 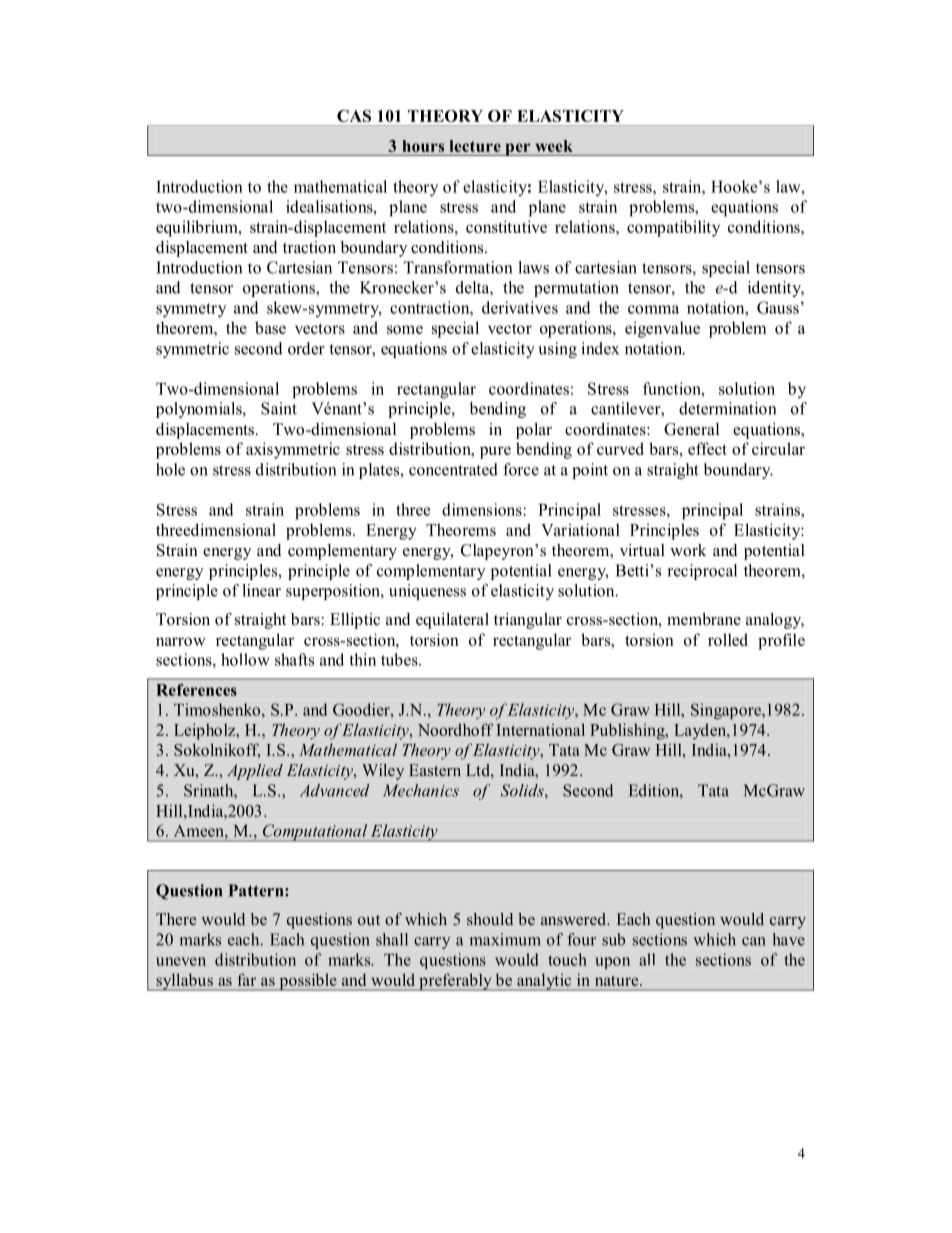 I want to click on derivatives, so click(x=520, y=307).
